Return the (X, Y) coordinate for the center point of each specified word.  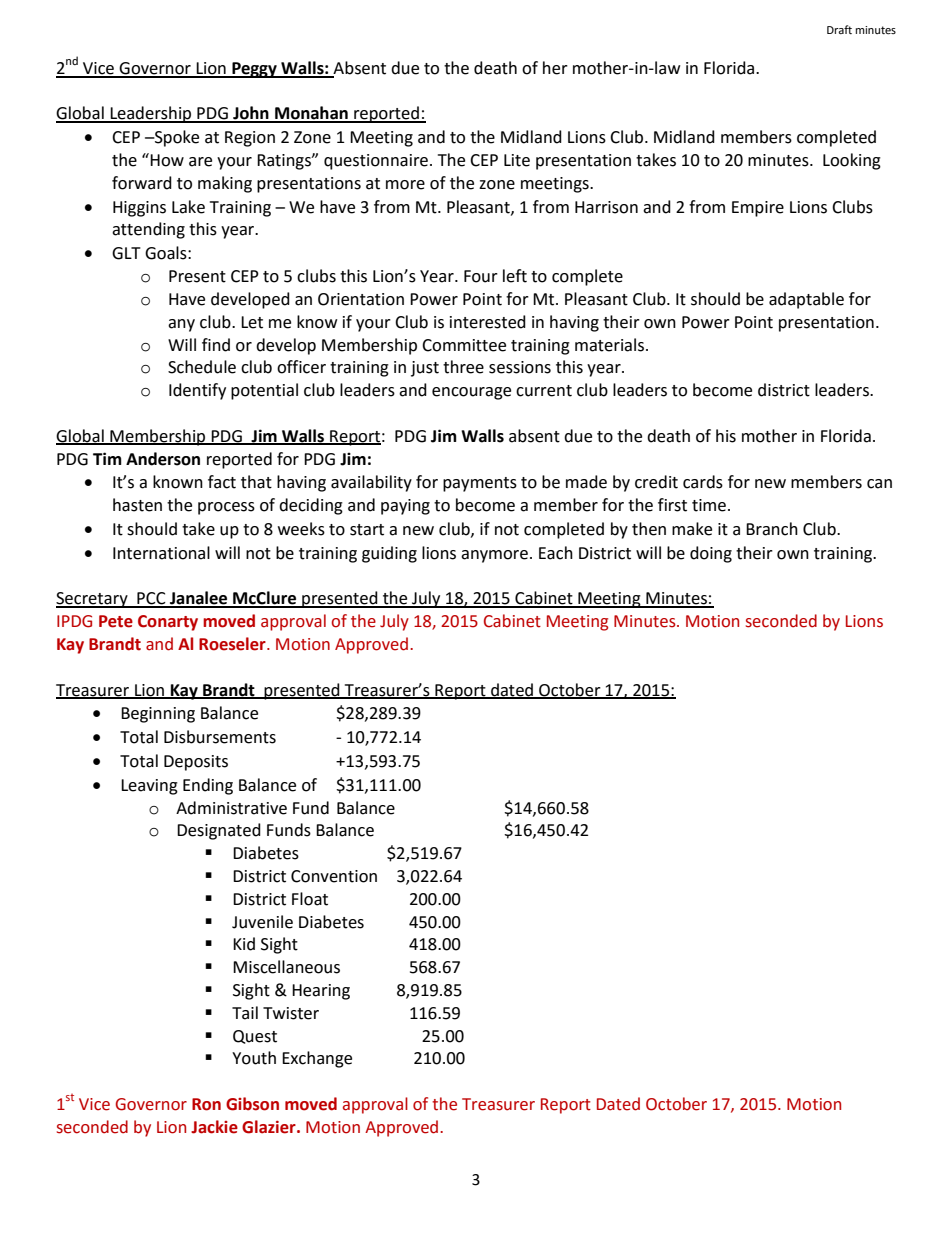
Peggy (254, 70)
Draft (839, 29)
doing (711, 554)
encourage (471, 393)
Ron (206, 1104)
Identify (197, 391)
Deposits (196, 763)
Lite (517, 160)
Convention (334, 876)
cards (703, 482)
